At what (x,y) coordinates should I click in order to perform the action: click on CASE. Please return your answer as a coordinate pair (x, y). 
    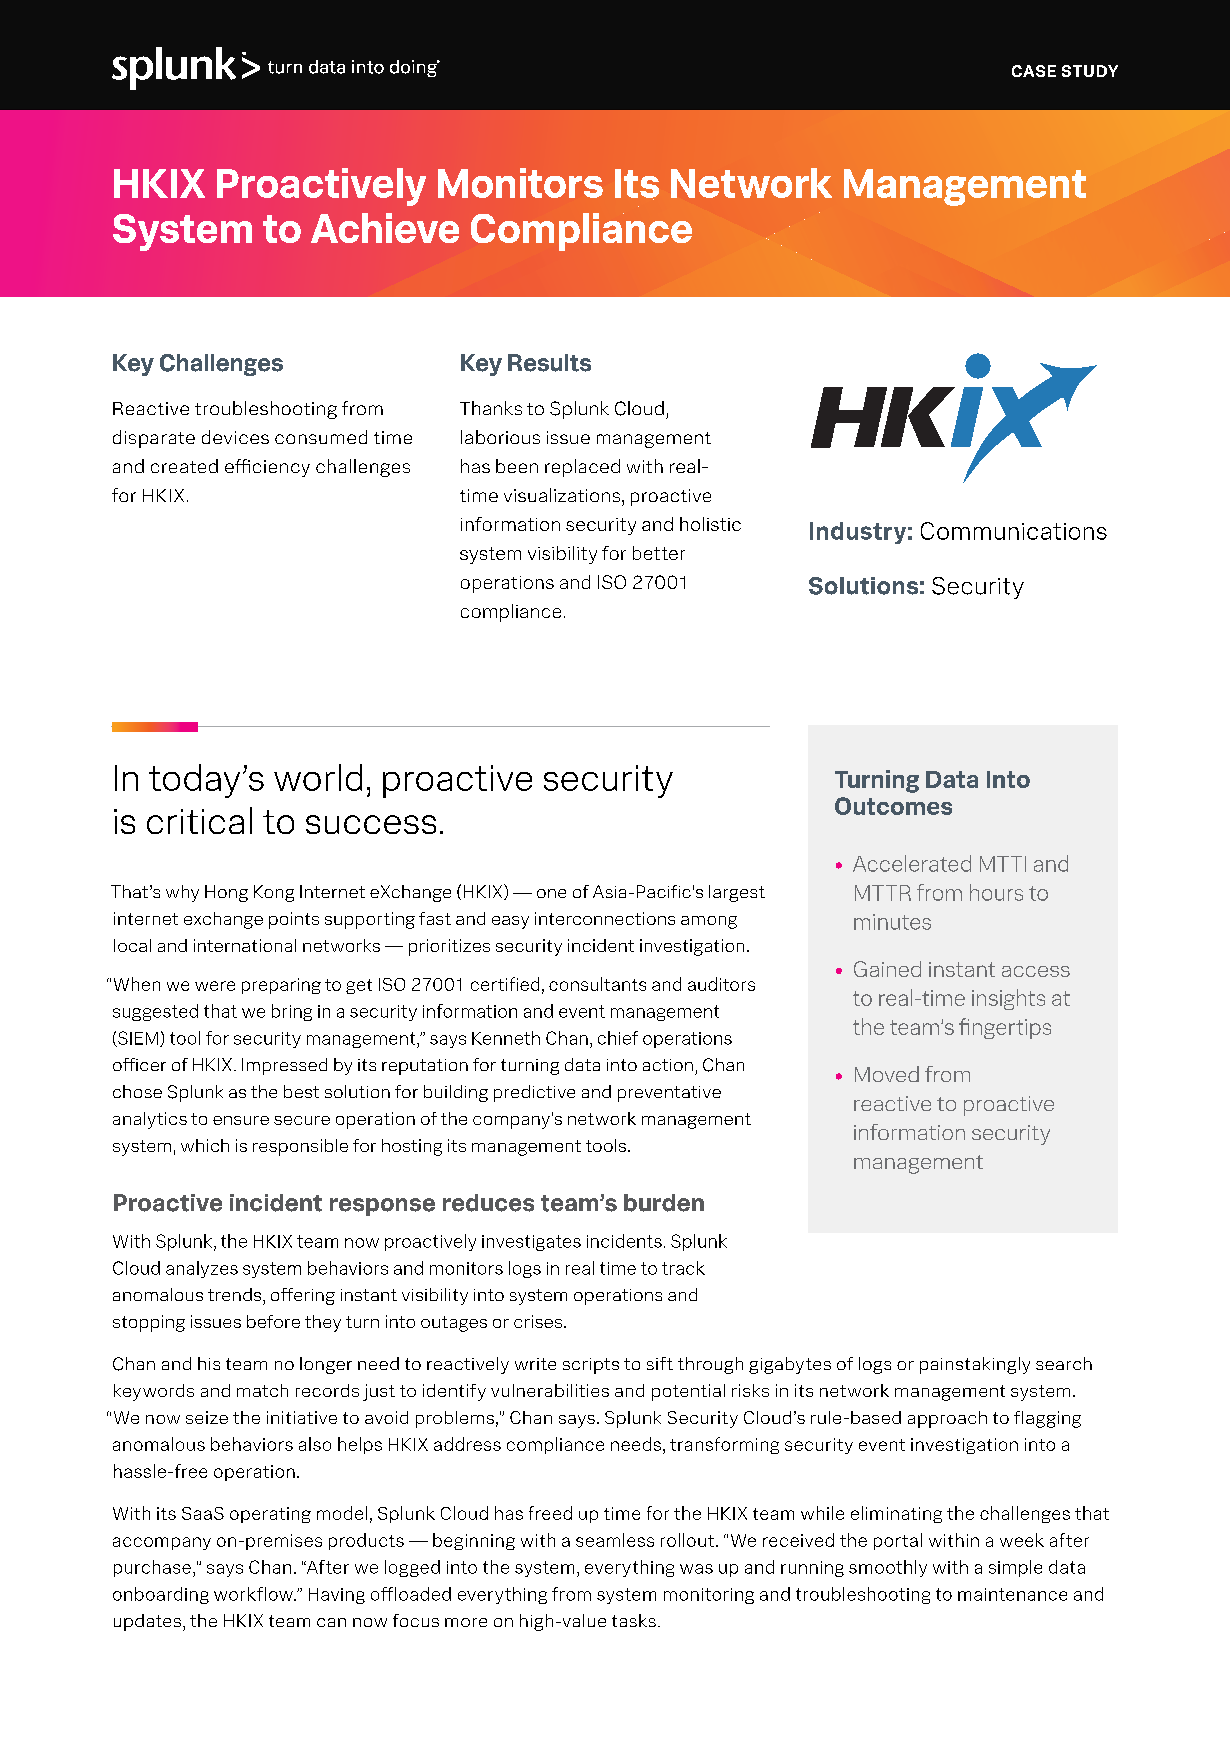
    Looking at the image, I should click on (1034, 71).
